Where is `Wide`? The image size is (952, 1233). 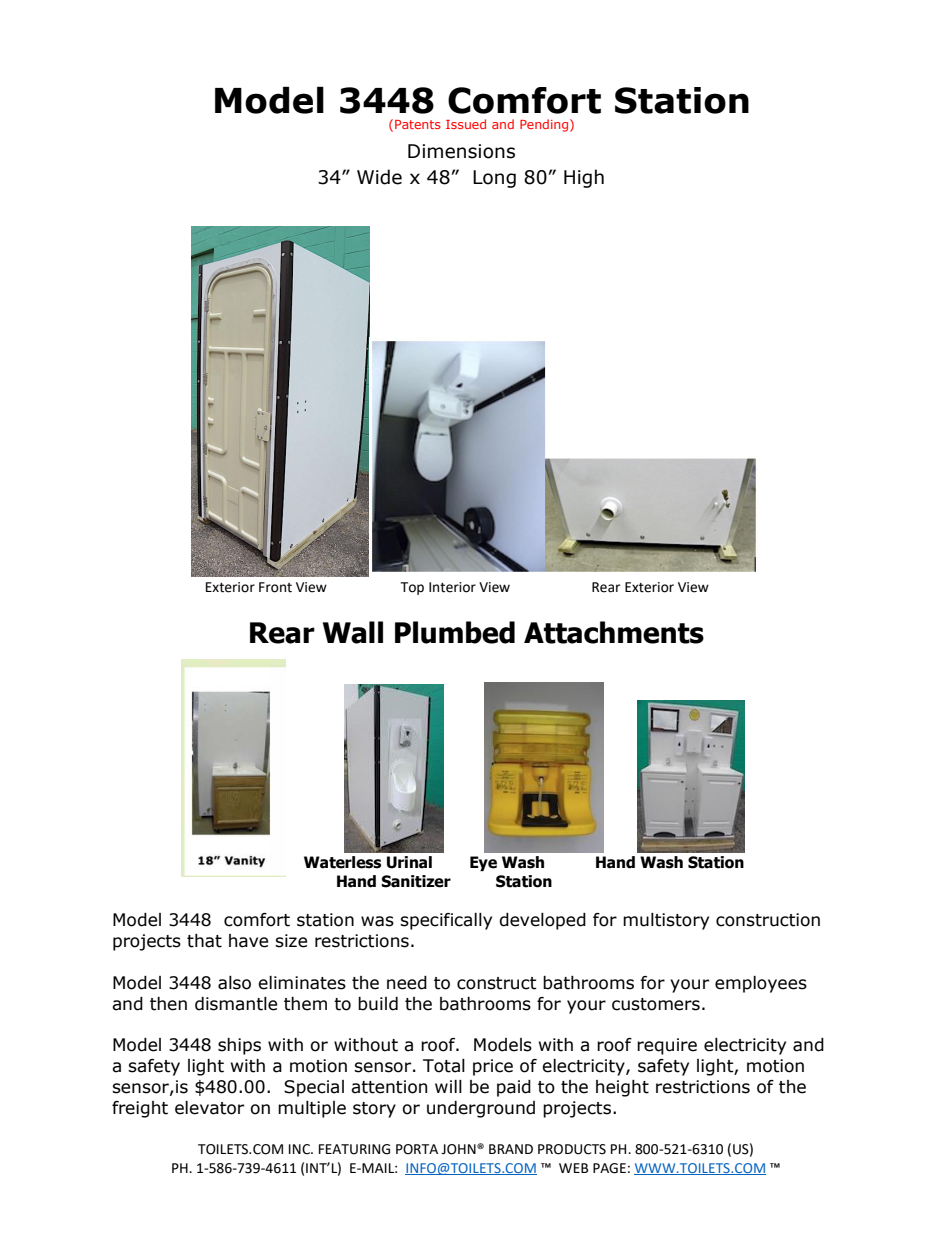
Wide is located at coordinates (379, 177).
